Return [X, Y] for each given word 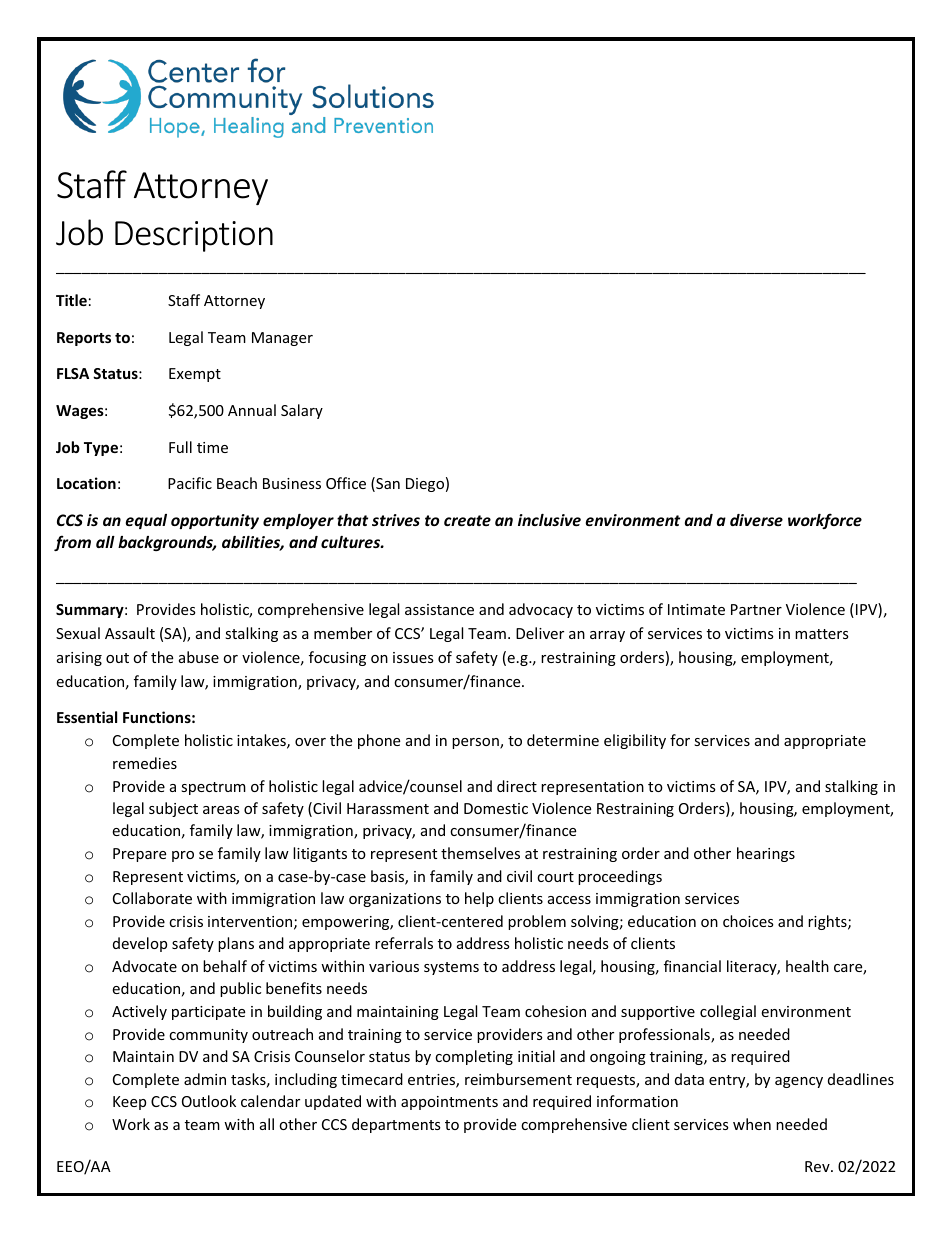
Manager [282, 339]
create [467, 520]
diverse [756, 520]
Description [194, 236]
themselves [480, 853]
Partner [756, 609]
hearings [766, 854]
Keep [129, 1103]
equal [146, 521]
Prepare [139, 855]
